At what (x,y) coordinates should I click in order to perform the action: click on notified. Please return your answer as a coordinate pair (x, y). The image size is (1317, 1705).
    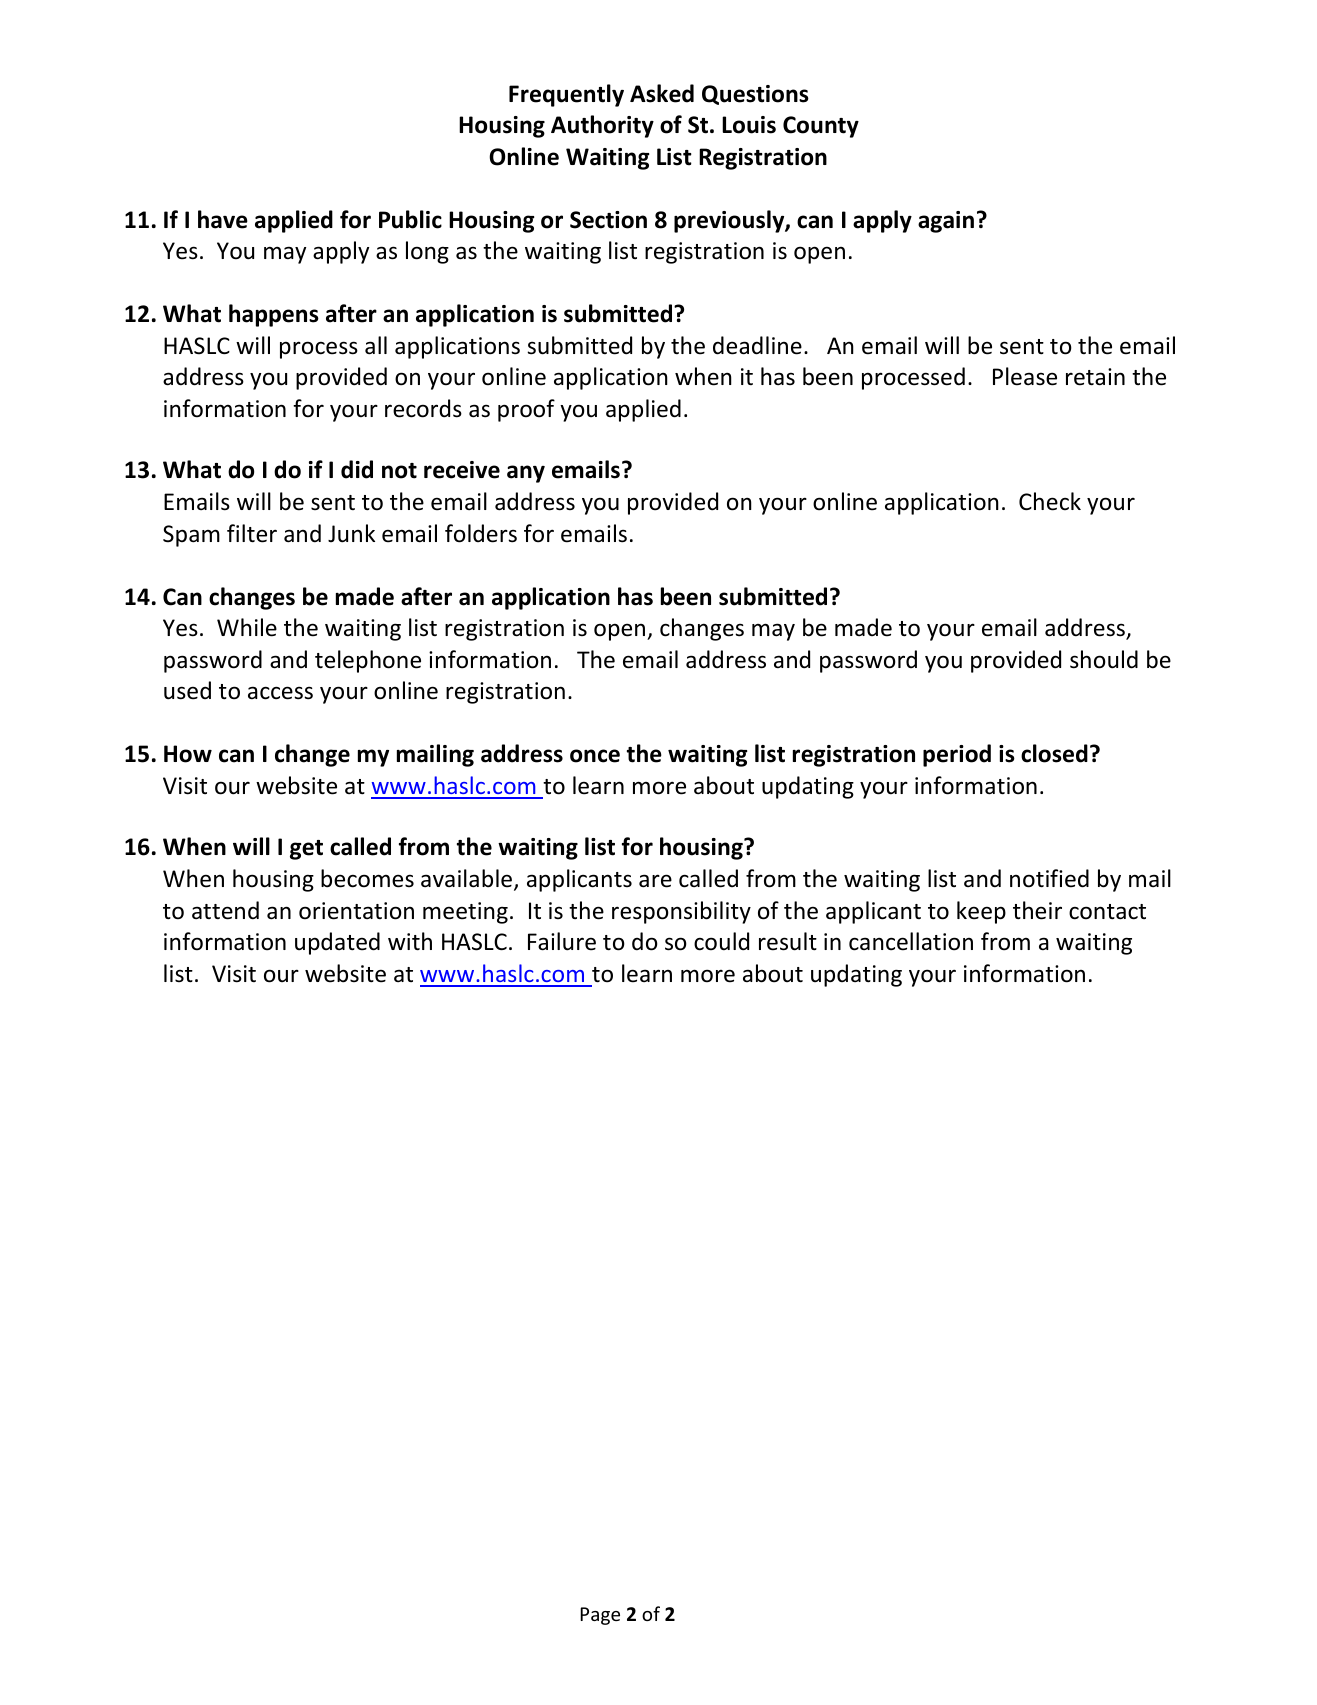
    Looking at the image, I should click on (1049, 878).
